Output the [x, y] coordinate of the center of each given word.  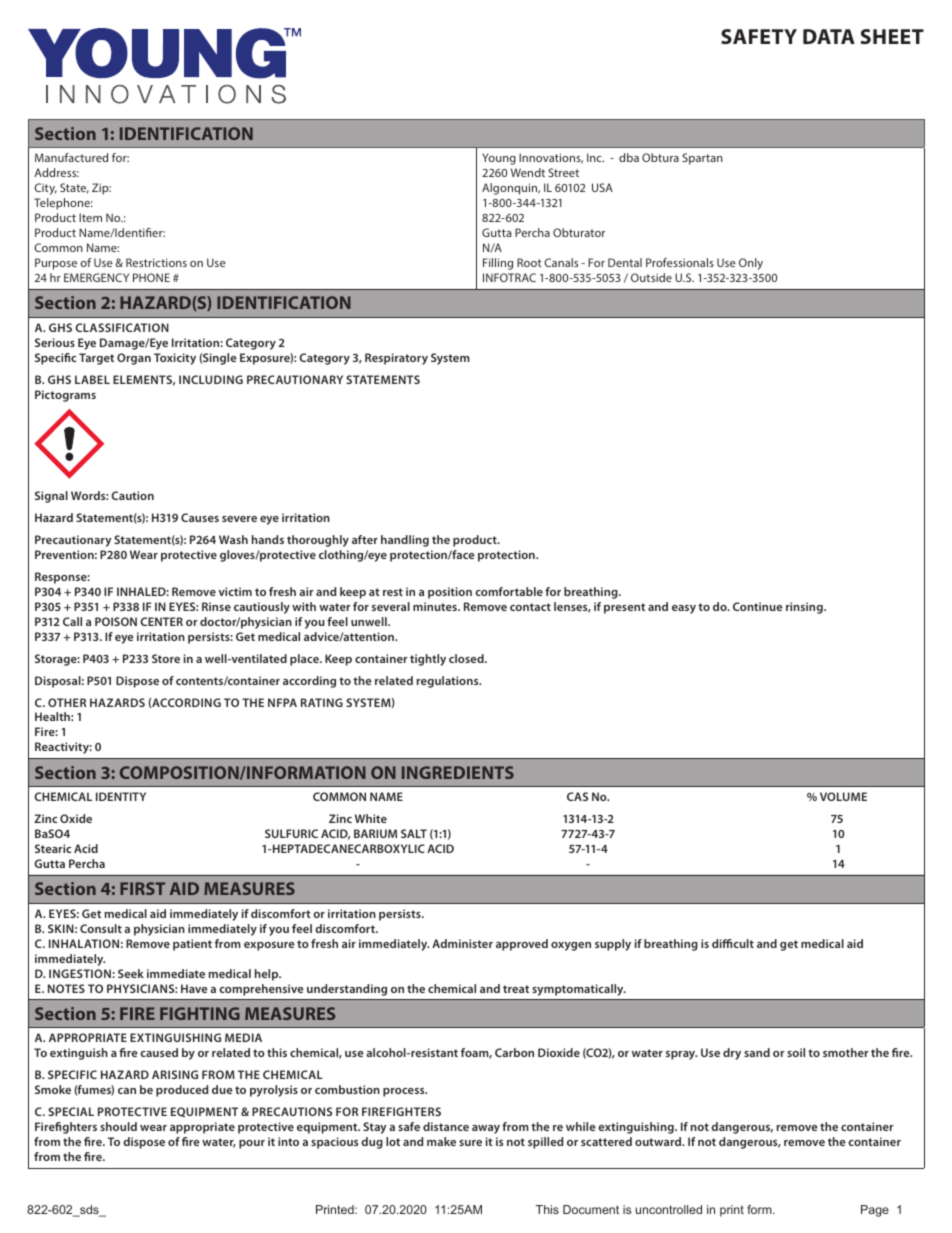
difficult [733, 943]
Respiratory [396, 359]
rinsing [805, 608]
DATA [829, 36]
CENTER [161, 621]
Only [751, 264]
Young [499, 159]
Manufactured [71, 157]
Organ [134, 359]
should [118, 1126]
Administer [462, 943]
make [441, 1141]
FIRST [142, 888]
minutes [436, 606]
